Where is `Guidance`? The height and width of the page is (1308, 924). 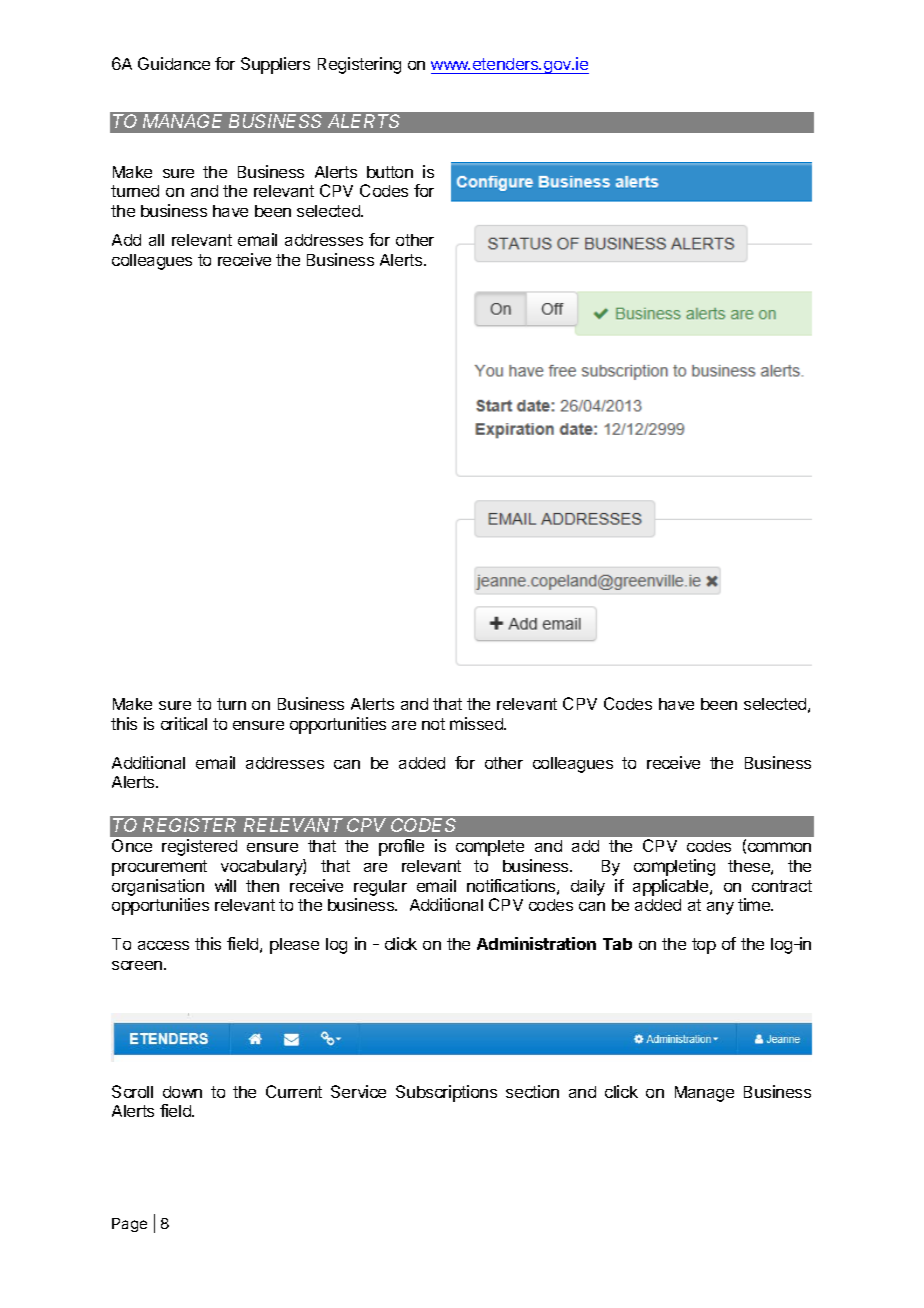
Guidance is located at coordinates (174, 63).
